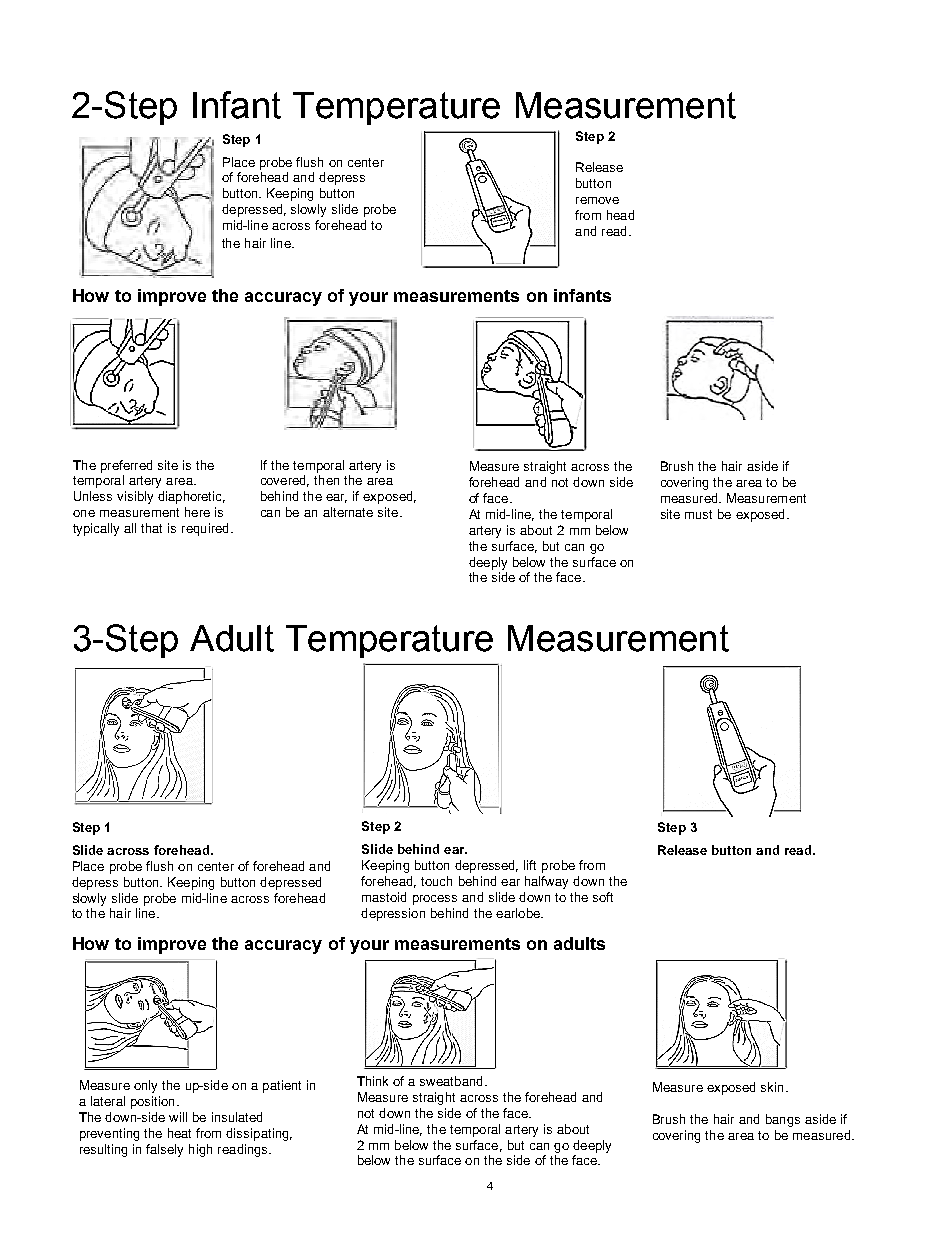 This page has width=952, height=1233. What do you see at coordinates (603, 897) in the page?
I see `soft` at bounding box center [603, 897].
